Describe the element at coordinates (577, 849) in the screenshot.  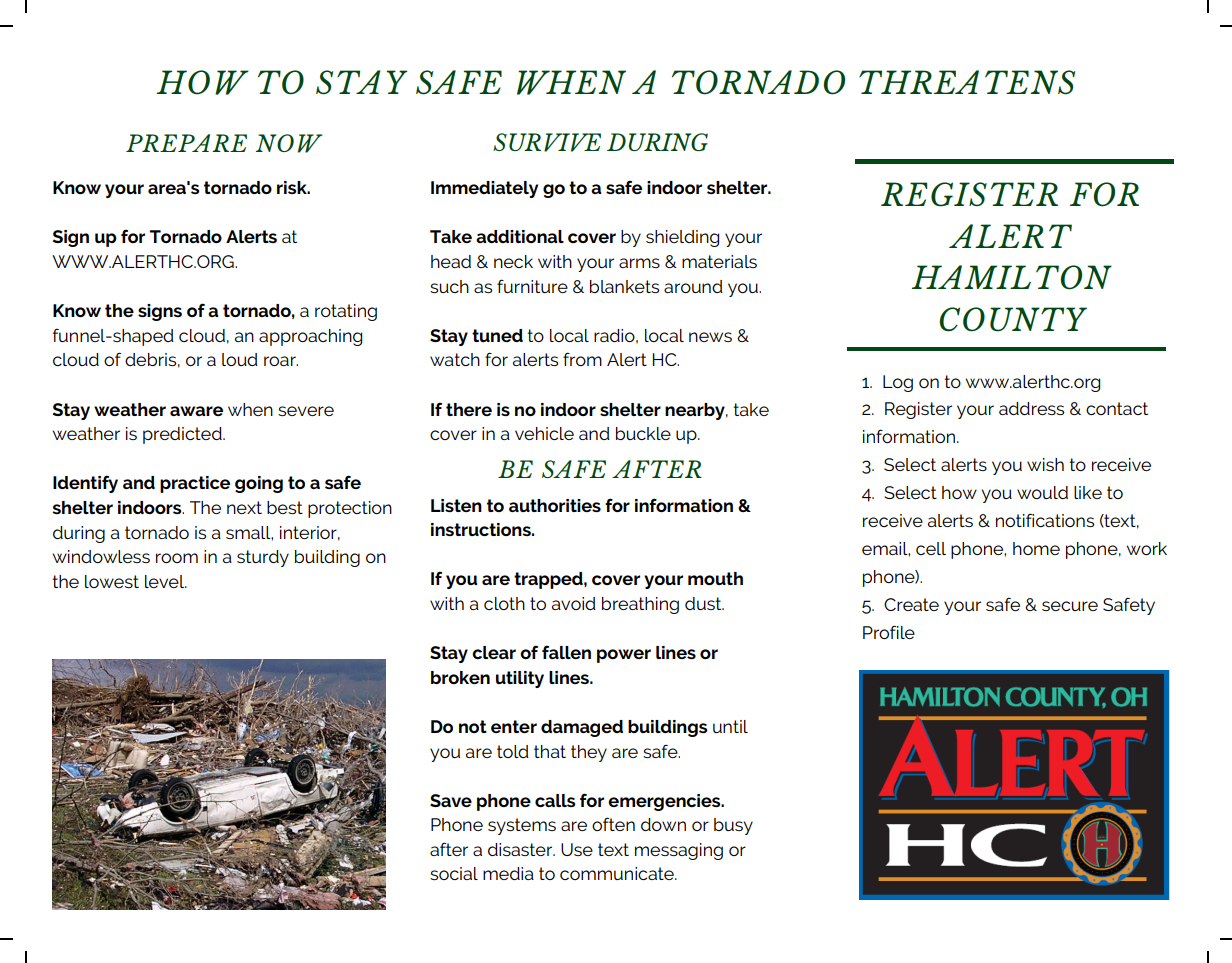
I see `Use` at that location.
